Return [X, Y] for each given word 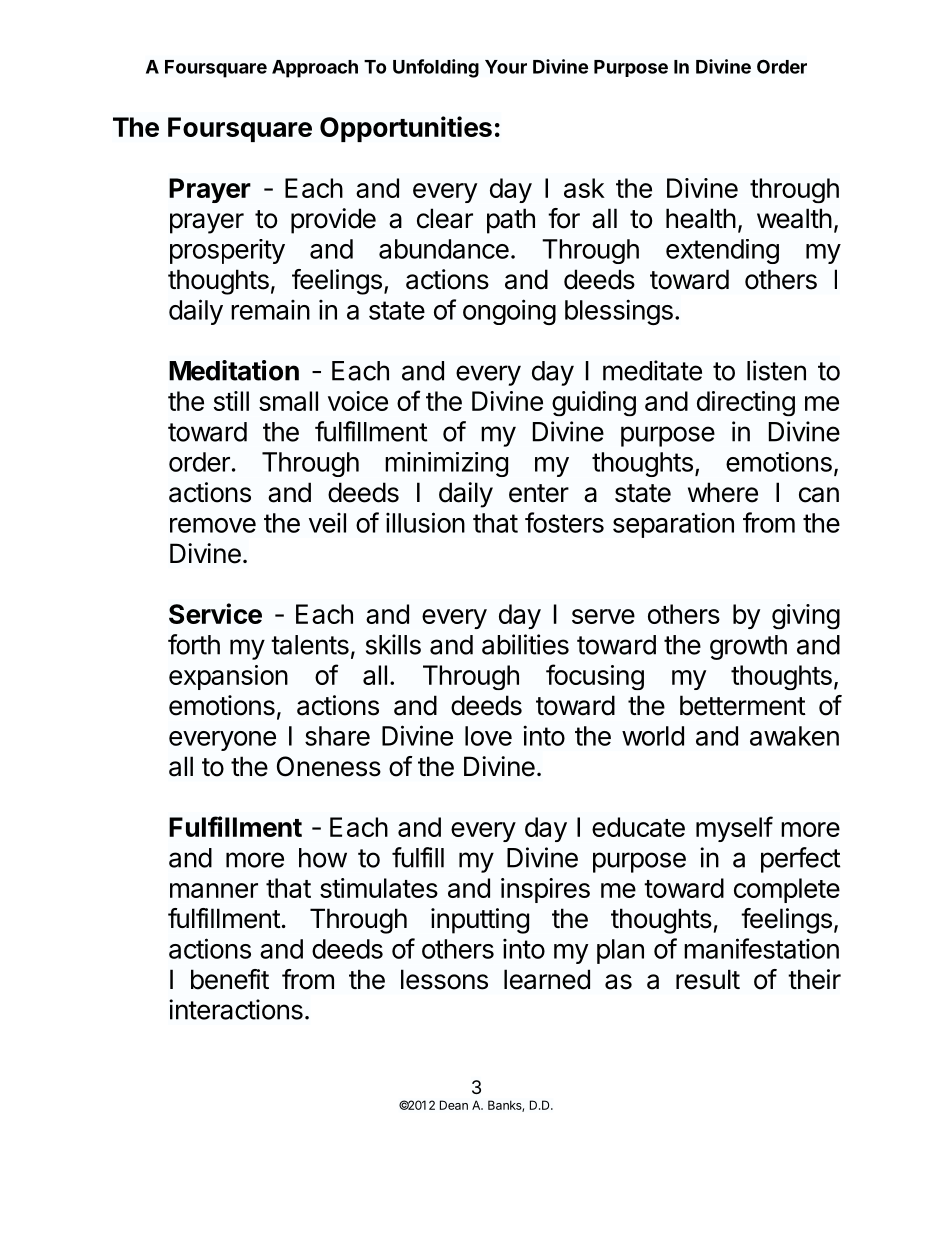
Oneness [329, 766]
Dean [454, 1105]
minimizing [446, 464]
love [488, 736]
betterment [743, 705]
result [708, 979]
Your [506, 67]
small [288, 401]
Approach [315, 69]
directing [746, 403]
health [701, 218]
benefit [230, 979]
